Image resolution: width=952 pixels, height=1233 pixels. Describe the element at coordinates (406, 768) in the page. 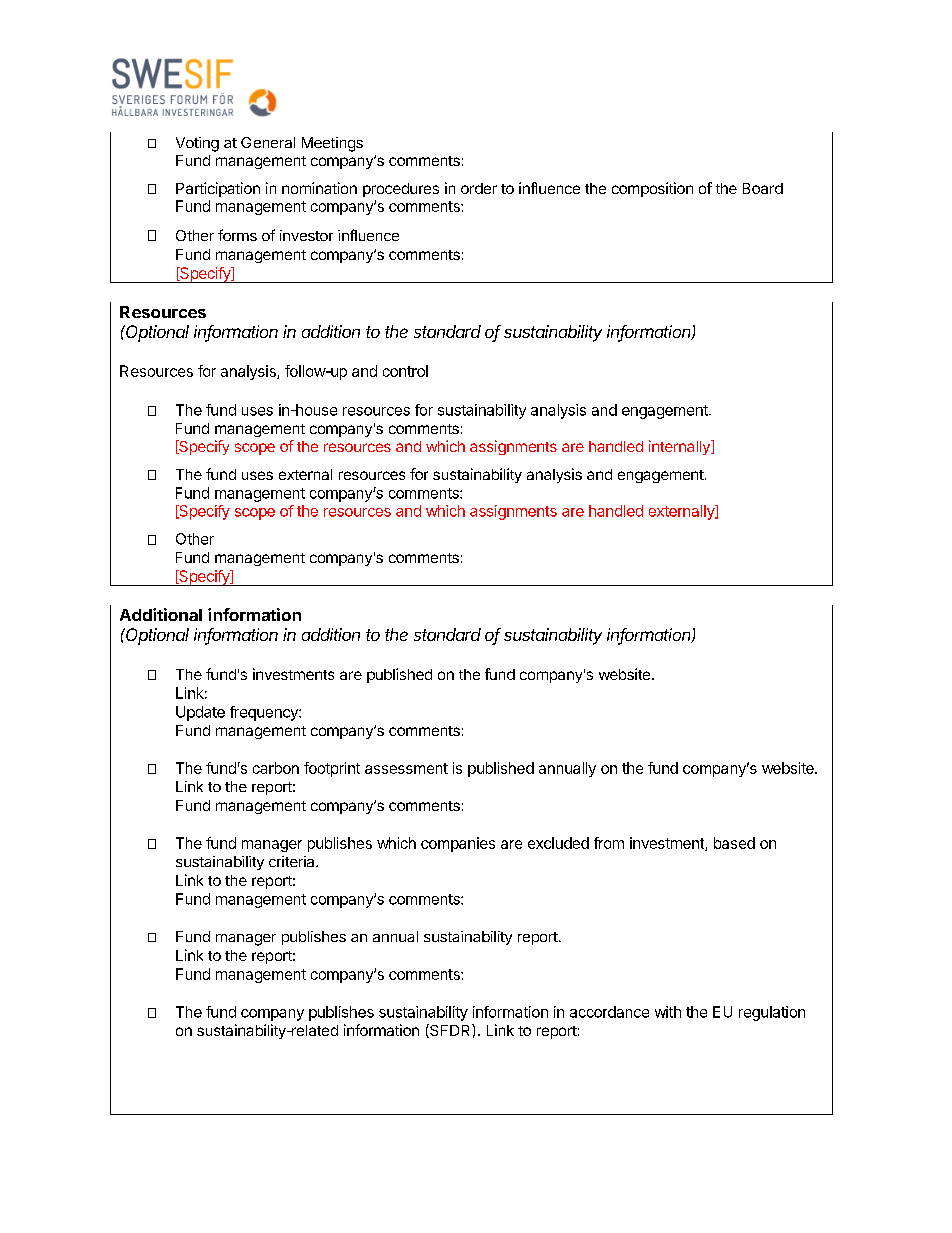

I see `assessment` at that location.
